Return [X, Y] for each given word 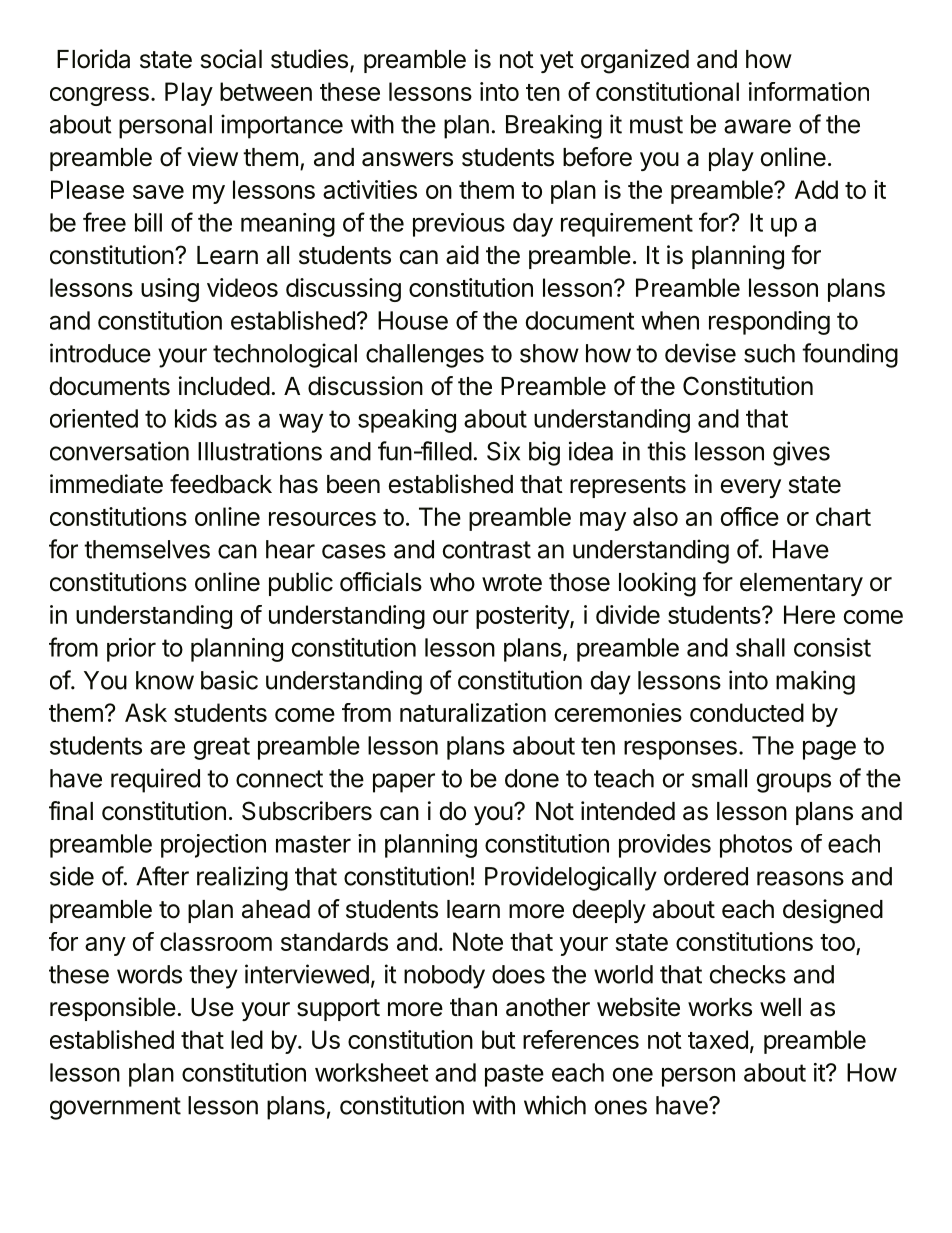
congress [99, 96]
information [809, 91]
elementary [801, 584]
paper [404, 783]
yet [557, 62]
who [452, 582]
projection [213, 846]
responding [769, 323]
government [115, 1108]
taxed [718, 1039]
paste [514, 1075]
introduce [100, 353]
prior [131, 650]
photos [756, 846]
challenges [425, 356]
